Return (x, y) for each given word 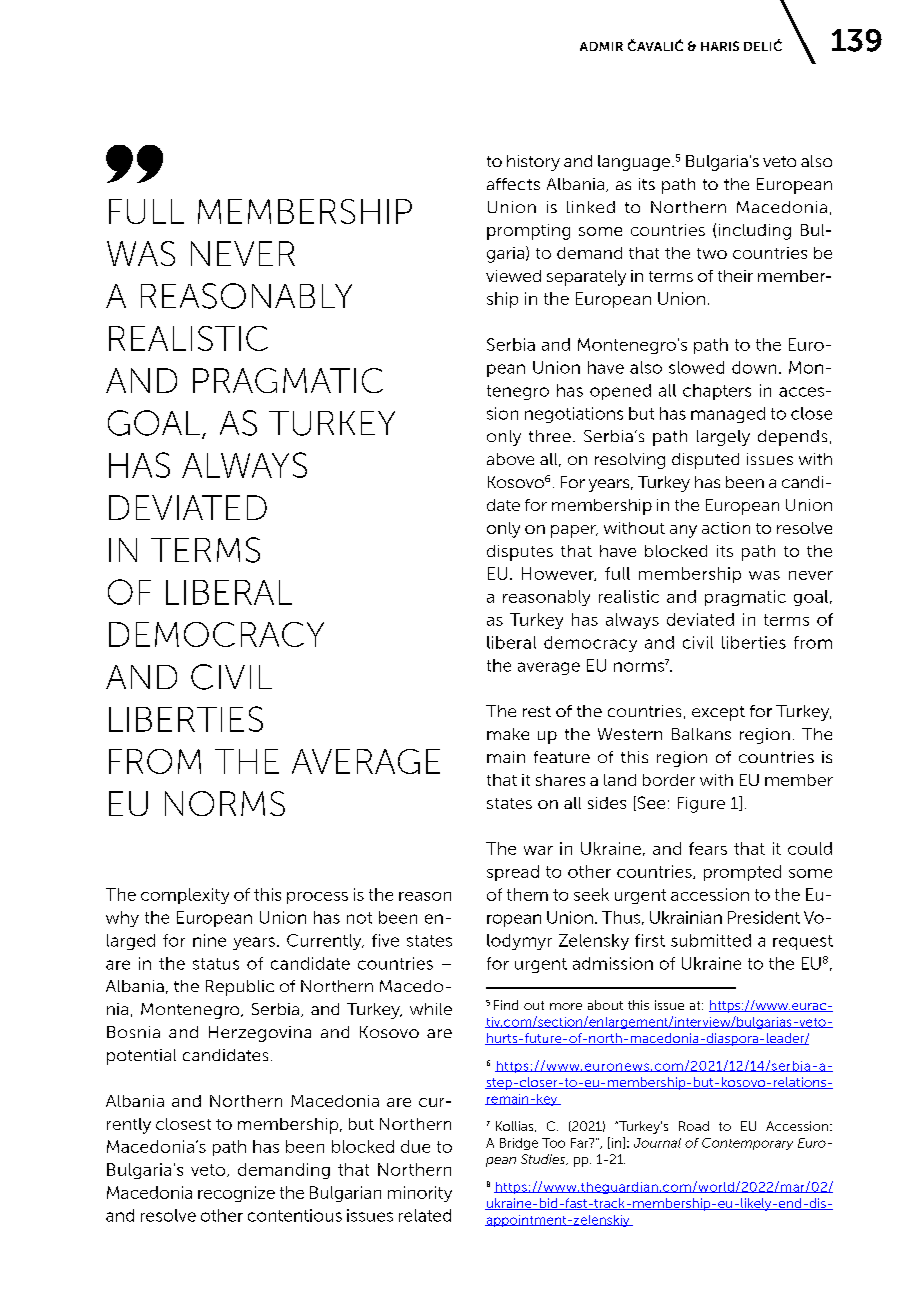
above (510, 459)
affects (513, 184)
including (755, 232)
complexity (185, 896)
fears (708, 848)
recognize (236, 1194)
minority (420, 1194)
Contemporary (747, 1144)
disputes (520, 553)
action (726, 528)
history (533, 163)
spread (513, 873)
